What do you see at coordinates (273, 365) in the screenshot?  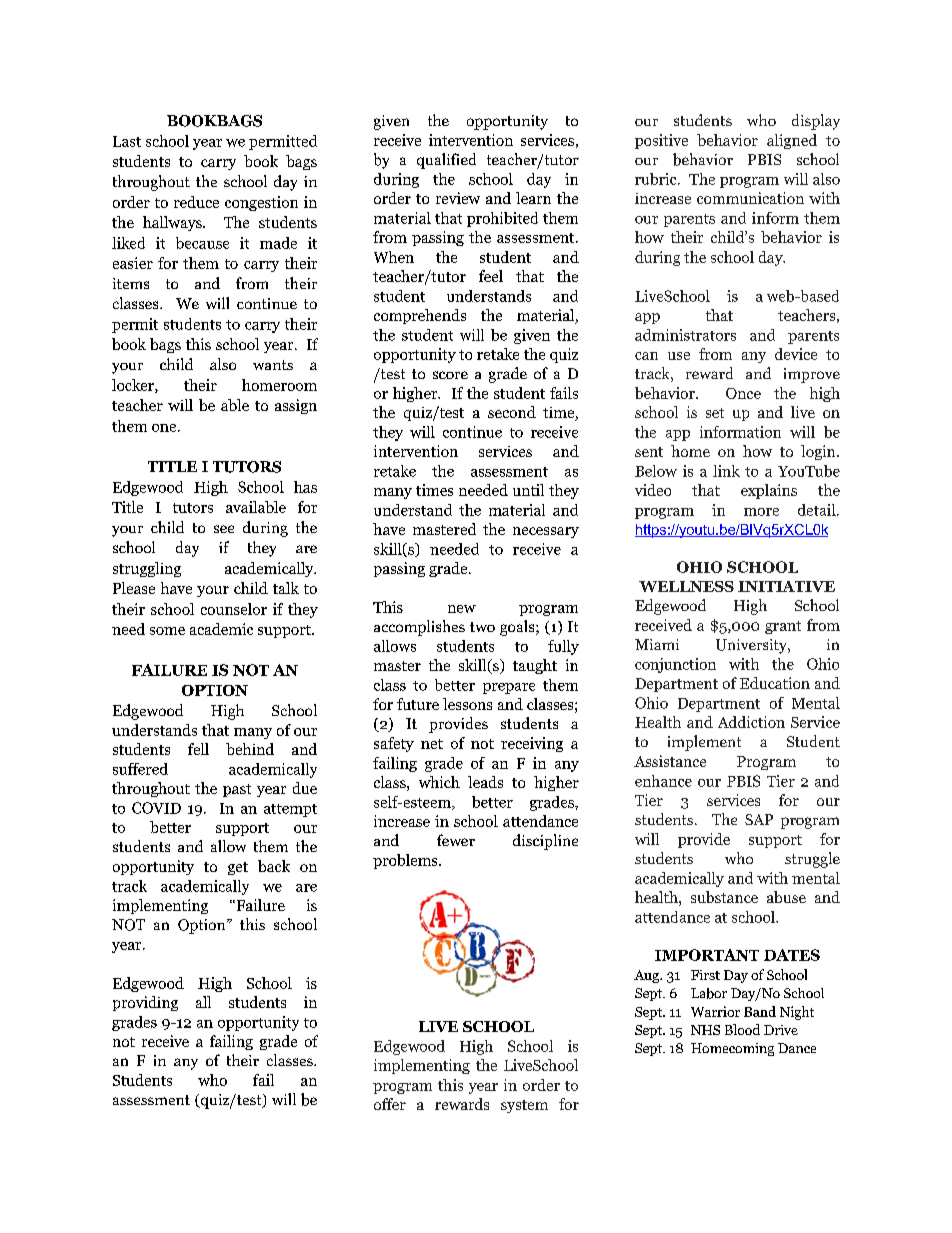 I see `wants` at bounding box center [273, 365].
